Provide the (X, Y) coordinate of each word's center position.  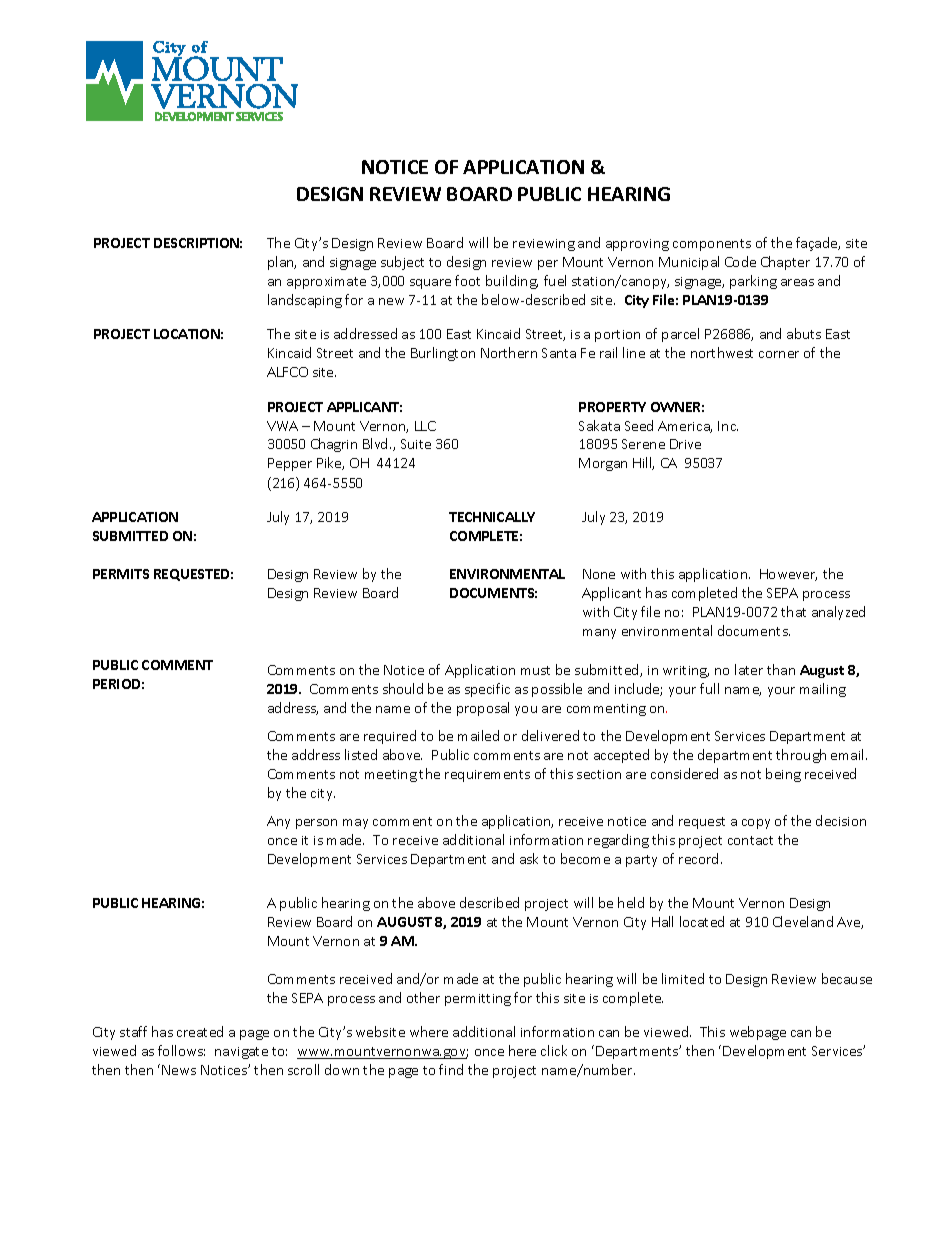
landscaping (305, 301)
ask (529, 858)
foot (467, 280)
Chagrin (334, 445)
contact (750, 840)
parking (753, 282)
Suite (416, 444)
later (749, 669)
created (200, 1031)
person (316, 824)
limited (683, 978)
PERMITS (121, 574)
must (535, 670)
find (451, 1069)
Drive (685, 444)
